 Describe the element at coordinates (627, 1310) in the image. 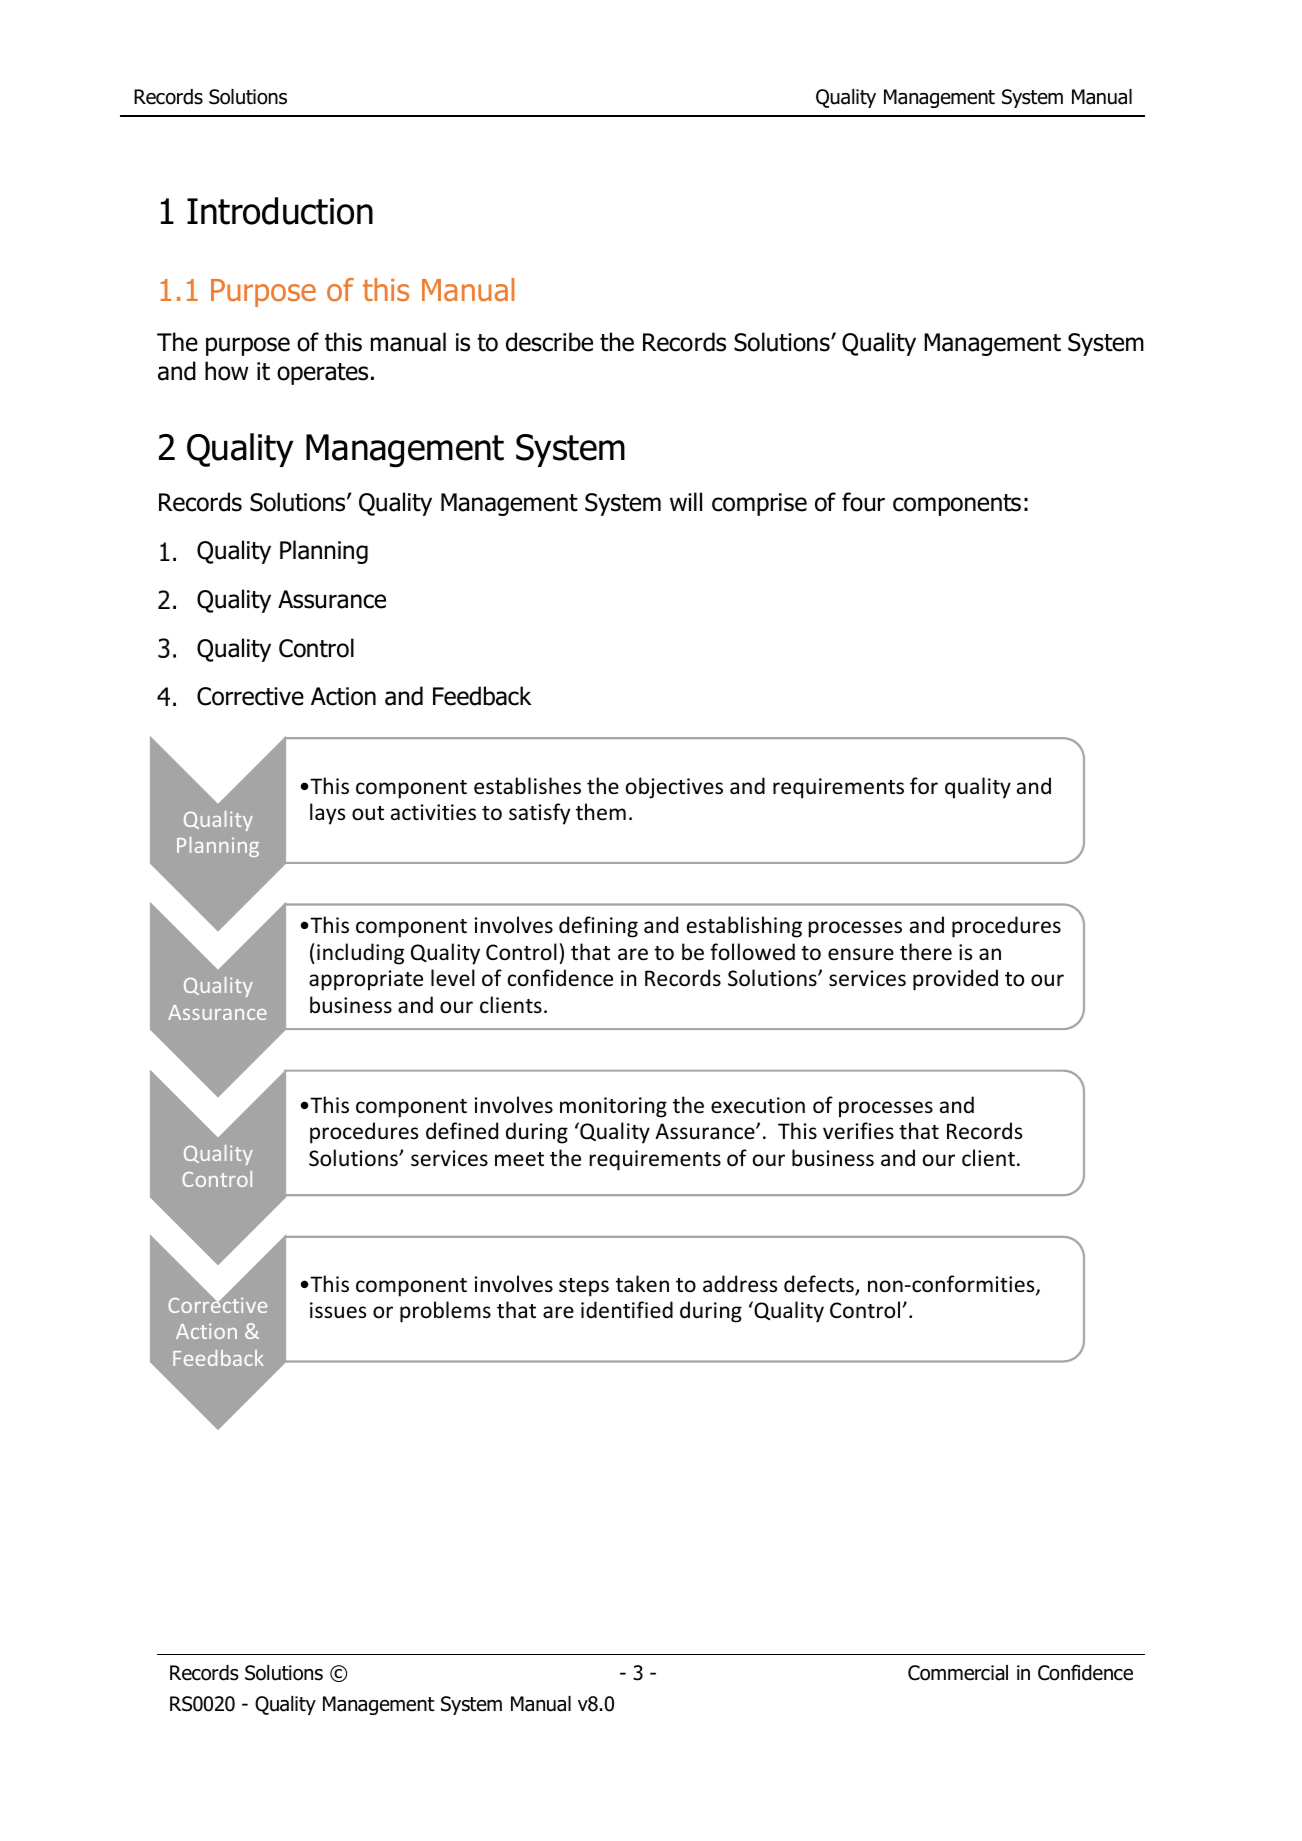

I see `identified` at that location.
